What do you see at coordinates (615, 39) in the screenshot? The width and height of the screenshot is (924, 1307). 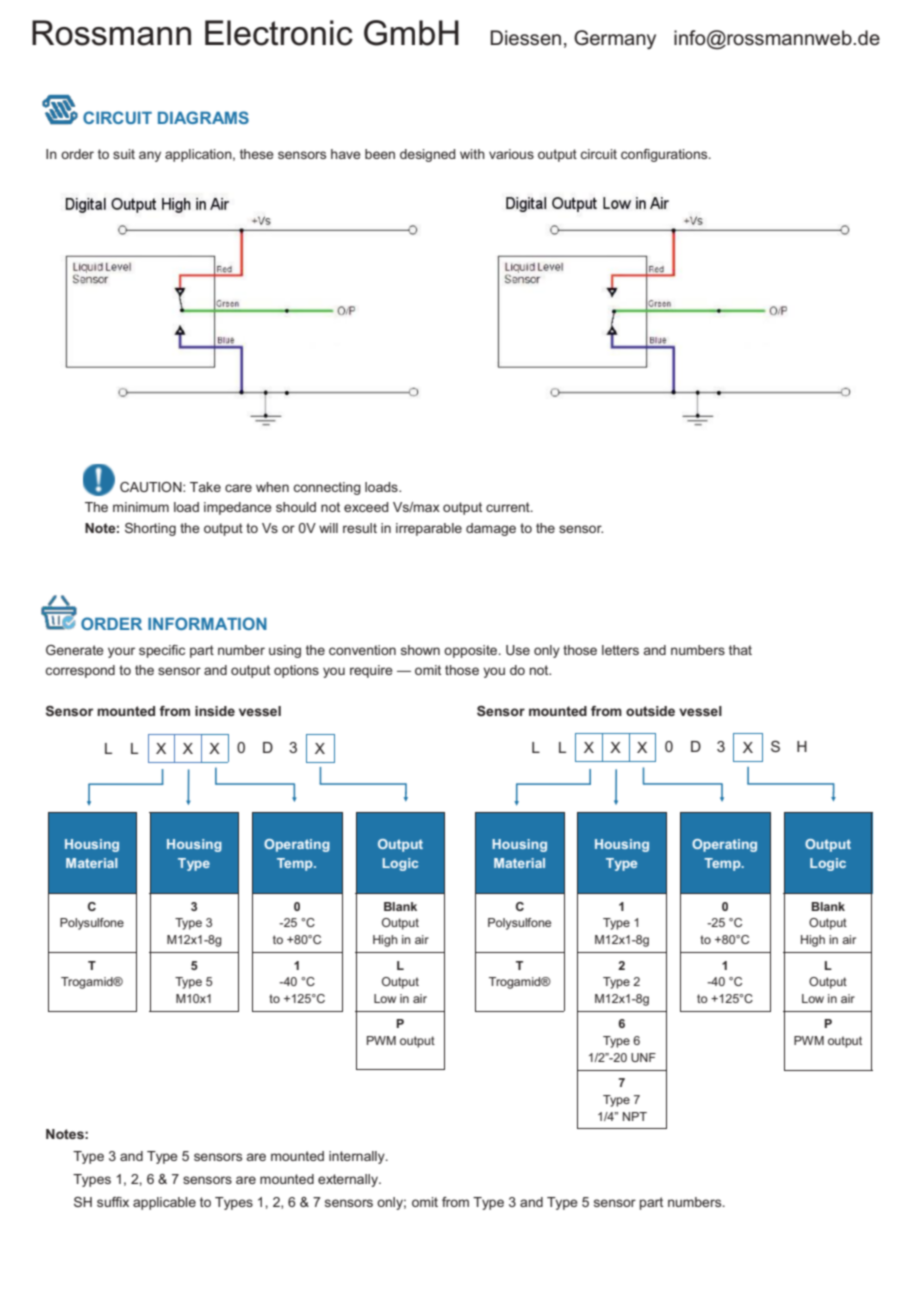 I see `Germany` at bounding box center [615, 39].
